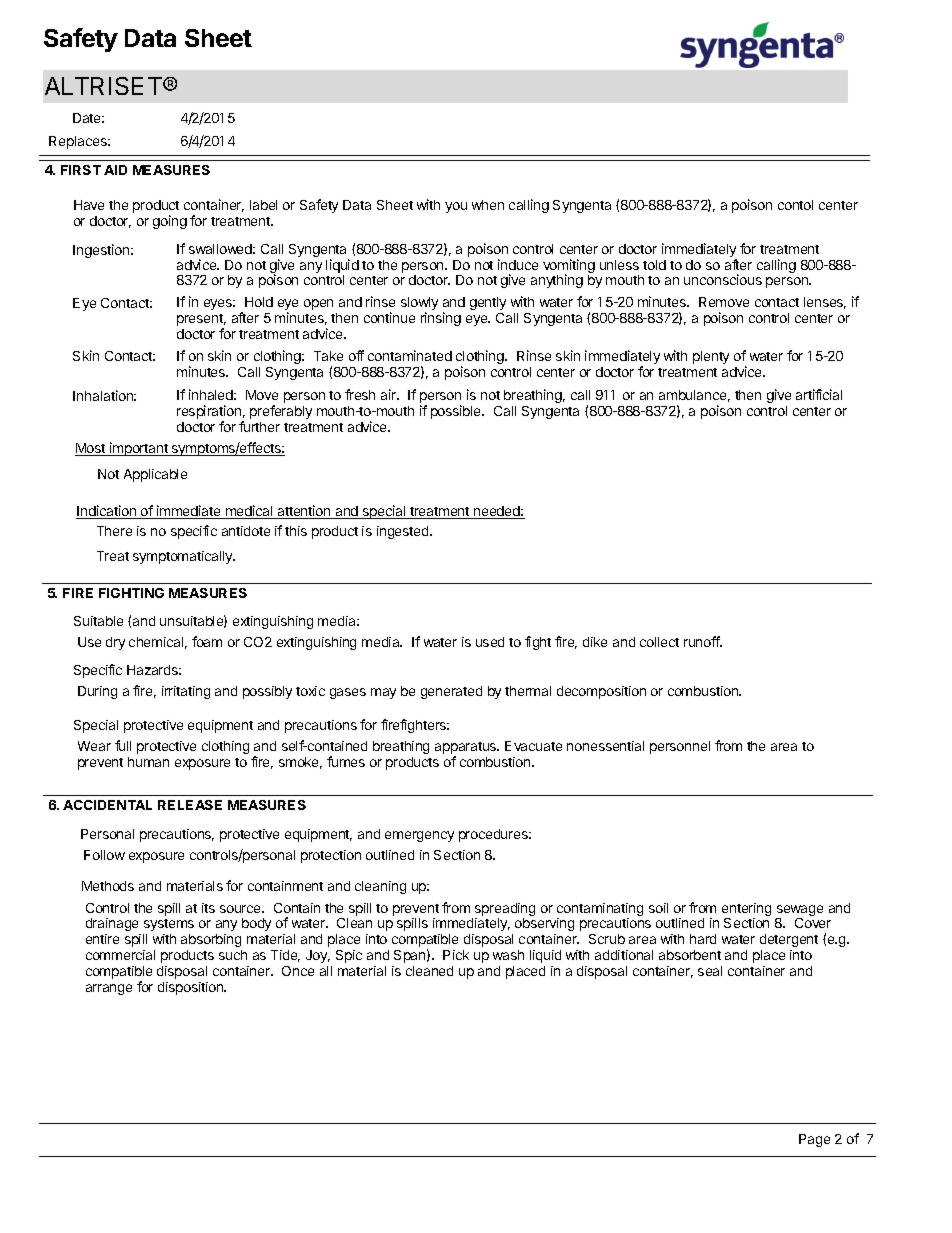  Describe the element at coordinates (139, 449) in the screenshot. I see `important` at that location.
